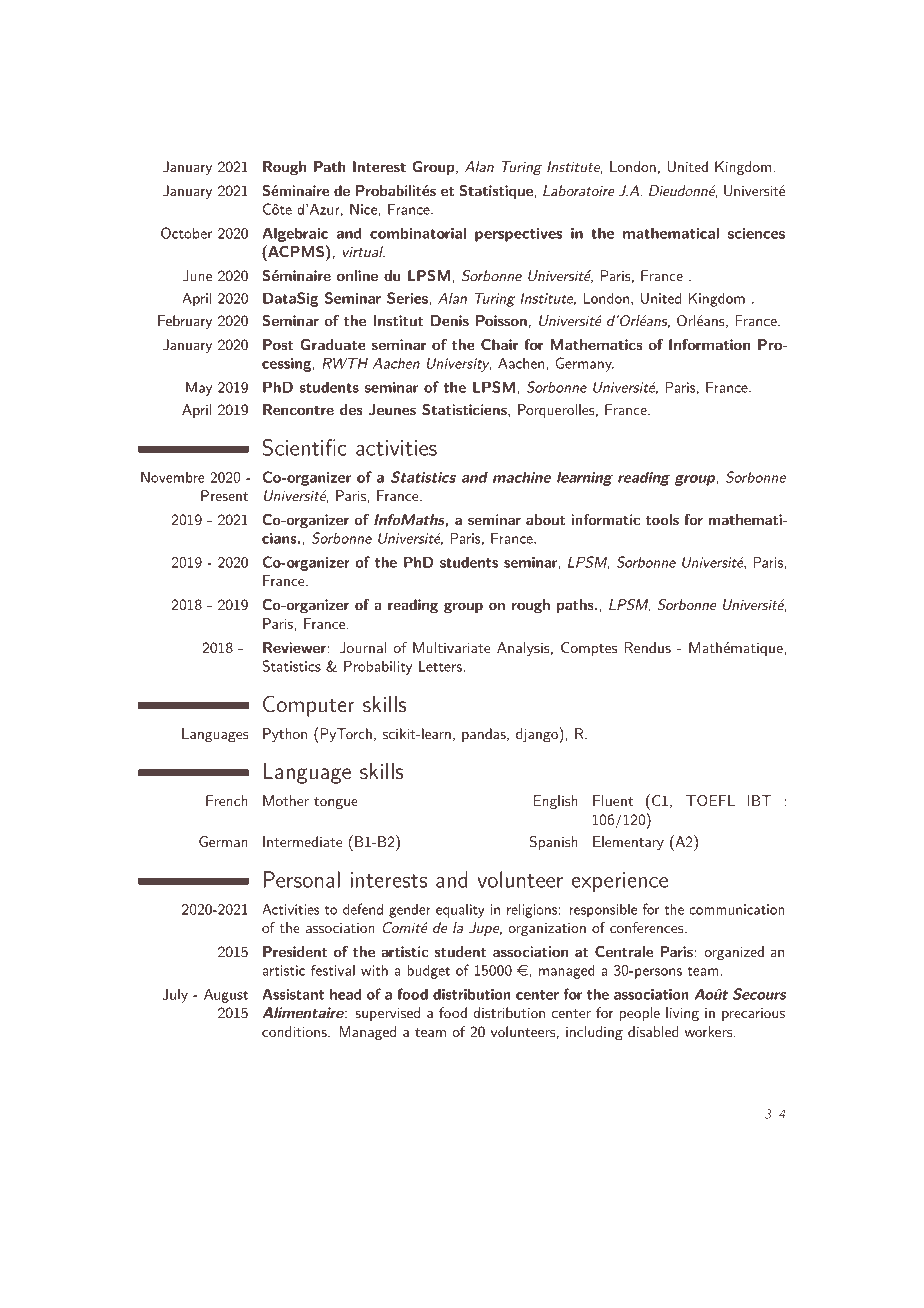 This screenshot has width=924, height=1308. I want to click on Statistique, so click(496, 192).
